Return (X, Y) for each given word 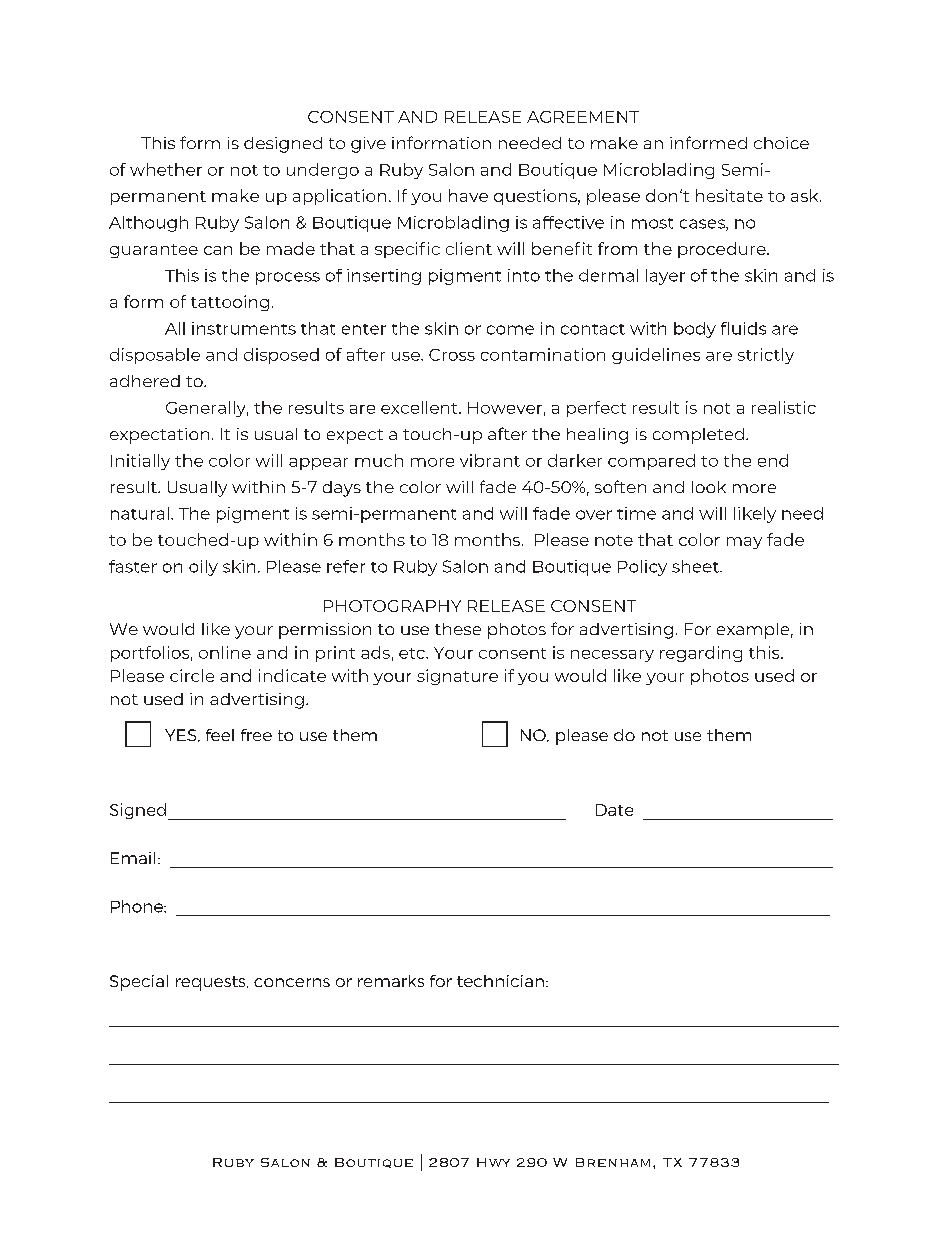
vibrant (490, 460)
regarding (701, 654)
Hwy (493, 1162)
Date (614, 810)
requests (212, 983)
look (709, 487)
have (468, 195)
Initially (140, 462)
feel (220, 735)
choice (781, 143)
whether (166, 169)
